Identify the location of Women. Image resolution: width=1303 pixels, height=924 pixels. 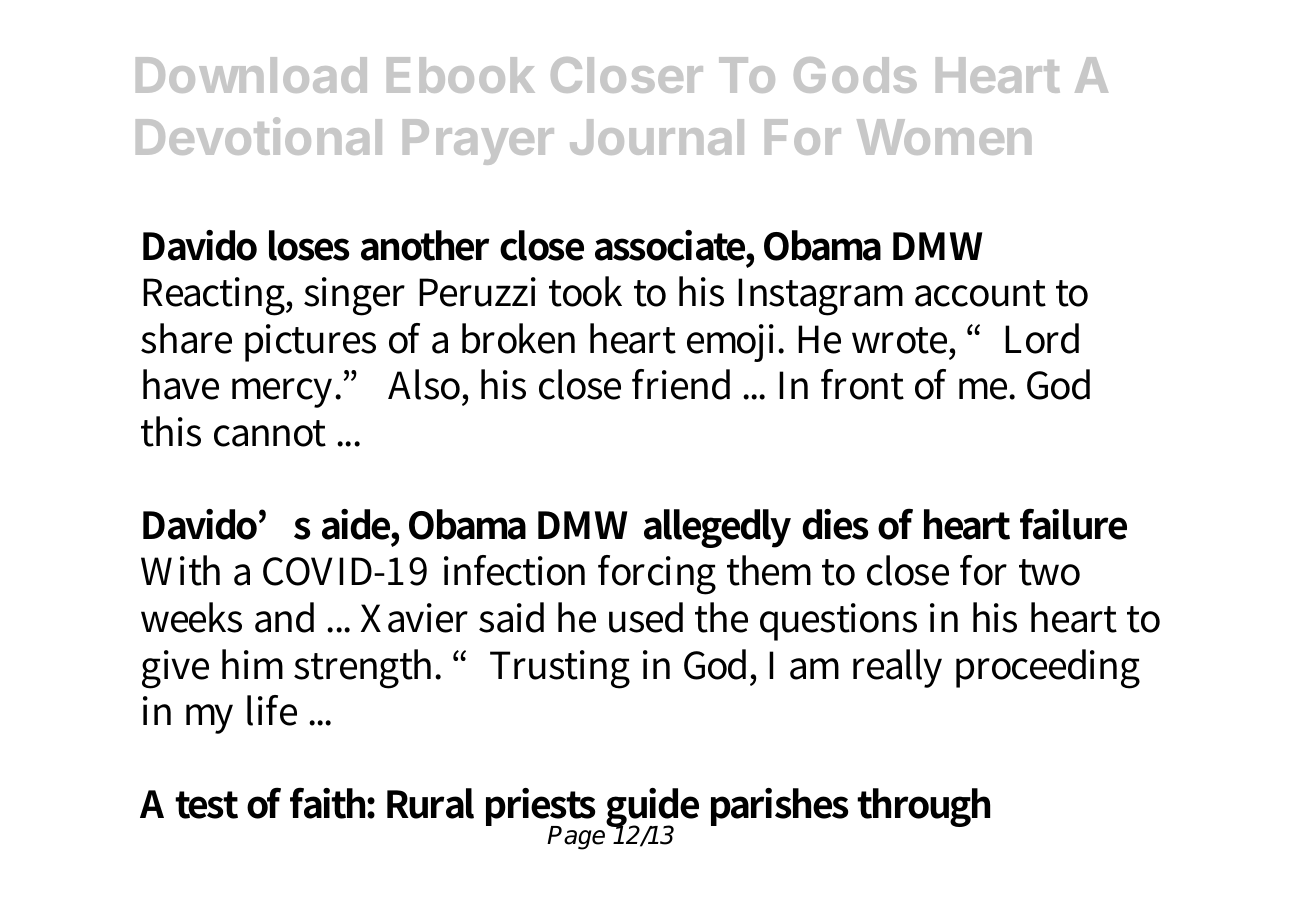
(944, 137).
